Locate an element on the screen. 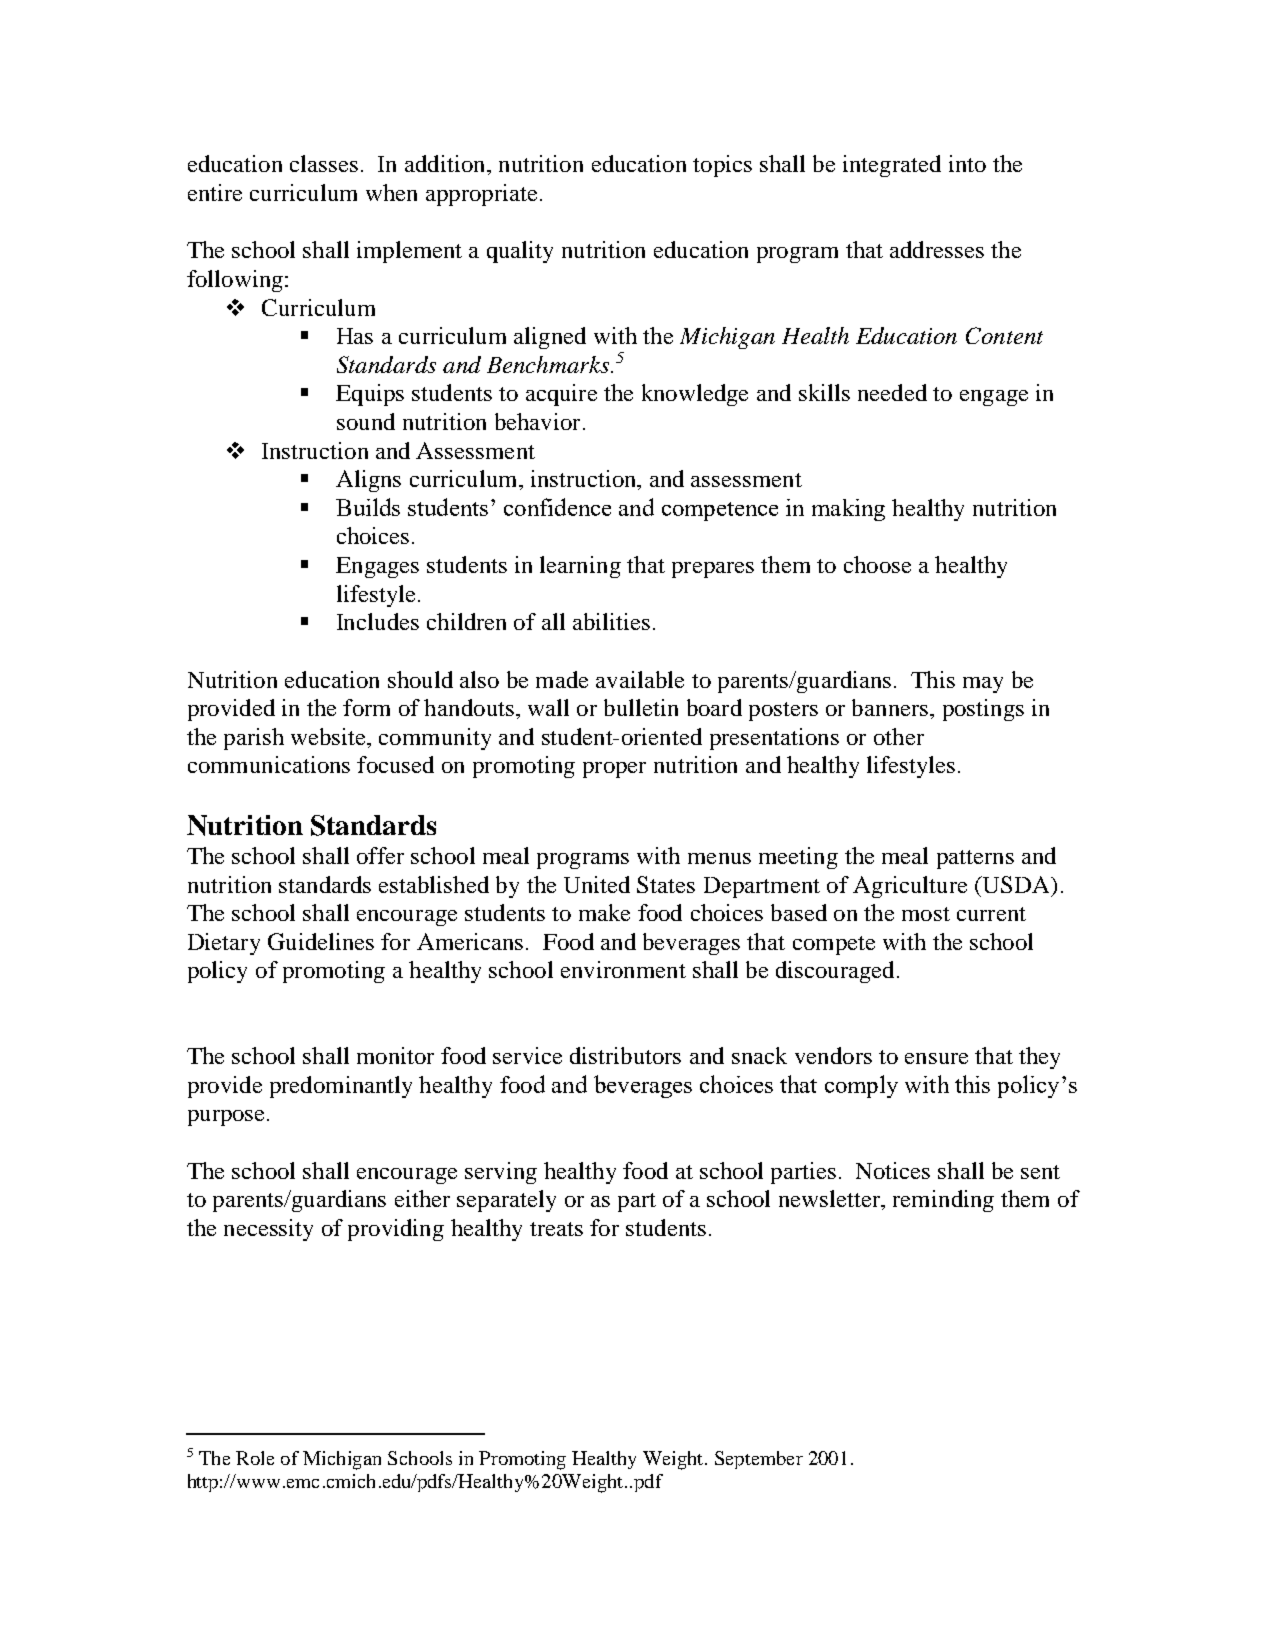 Image resolution: width=1269 pixels, height=1642 pixels. abilities is located at coordinates (611, 621).
